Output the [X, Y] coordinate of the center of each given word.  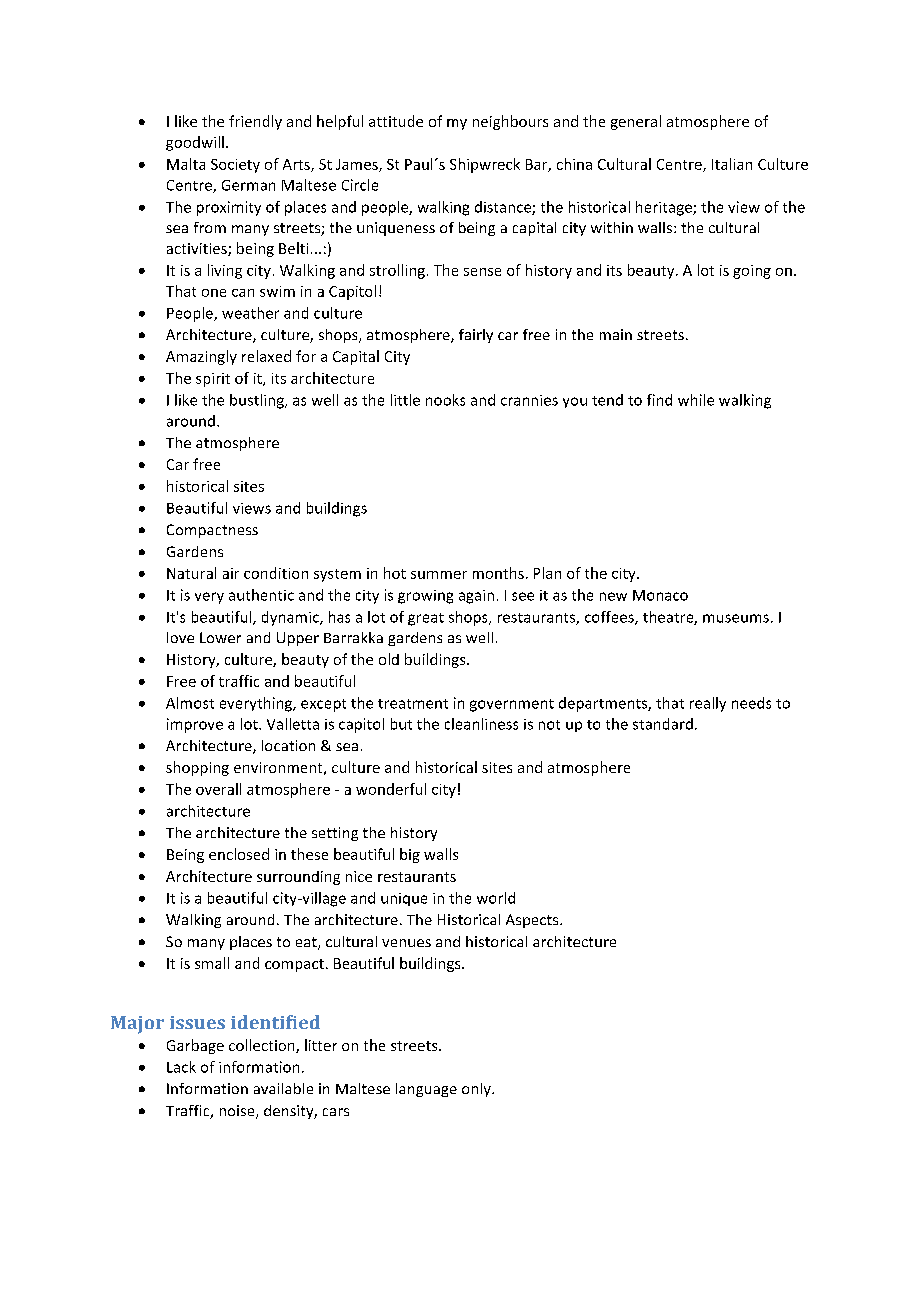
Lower [220, 637]
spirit [213, 380]
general [636, 122]
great [426, 619]
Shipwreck [485, 165]
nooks [445, 400]
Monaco [660, 595]
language [426, 1090]
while [696, 400]
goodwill [195, 143]
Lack [181, 1067]
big [410, 855]
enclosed [239, 854]
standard [663, 724]
